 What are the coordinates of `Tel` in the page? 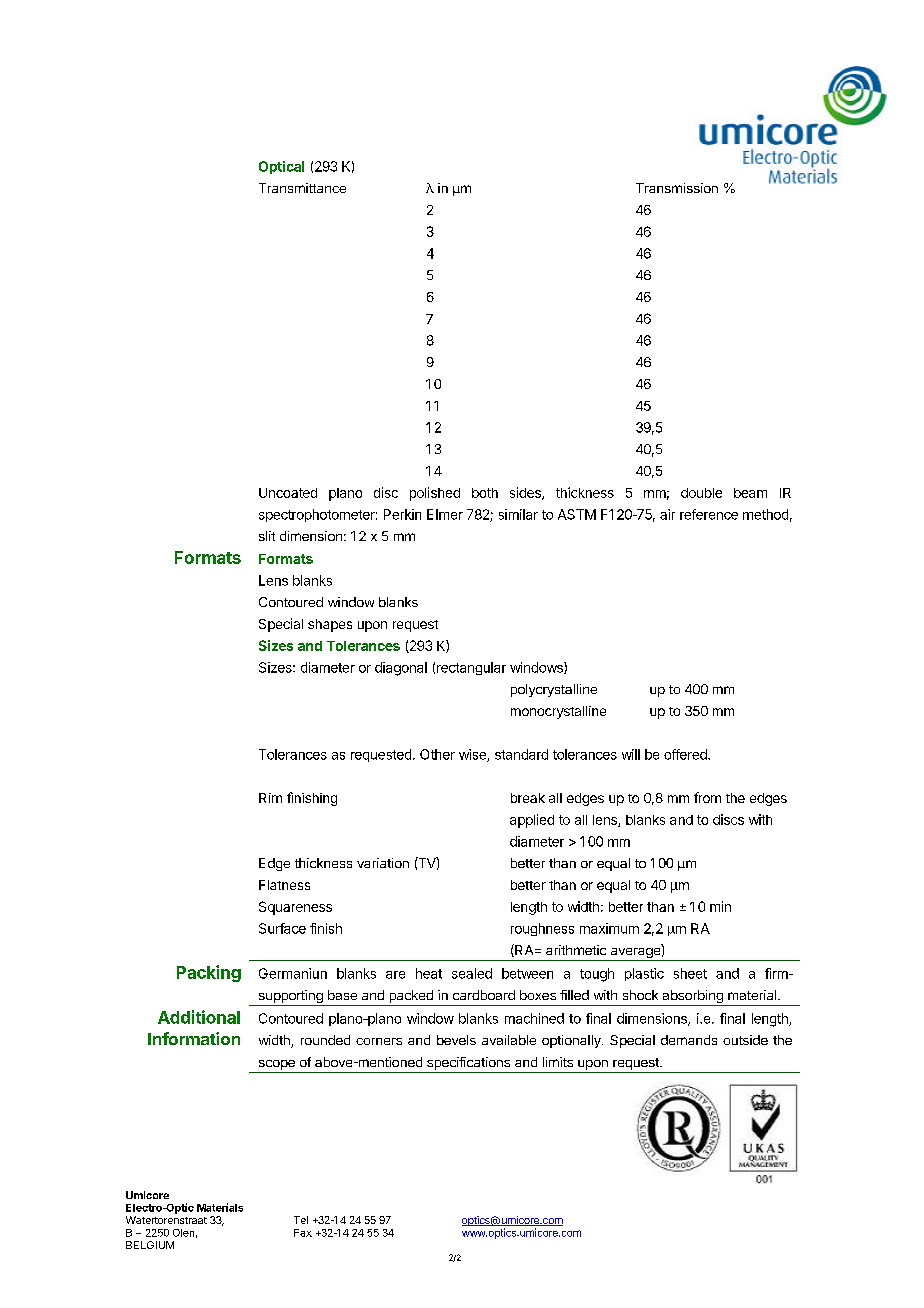 It's located at (301, 1220).
